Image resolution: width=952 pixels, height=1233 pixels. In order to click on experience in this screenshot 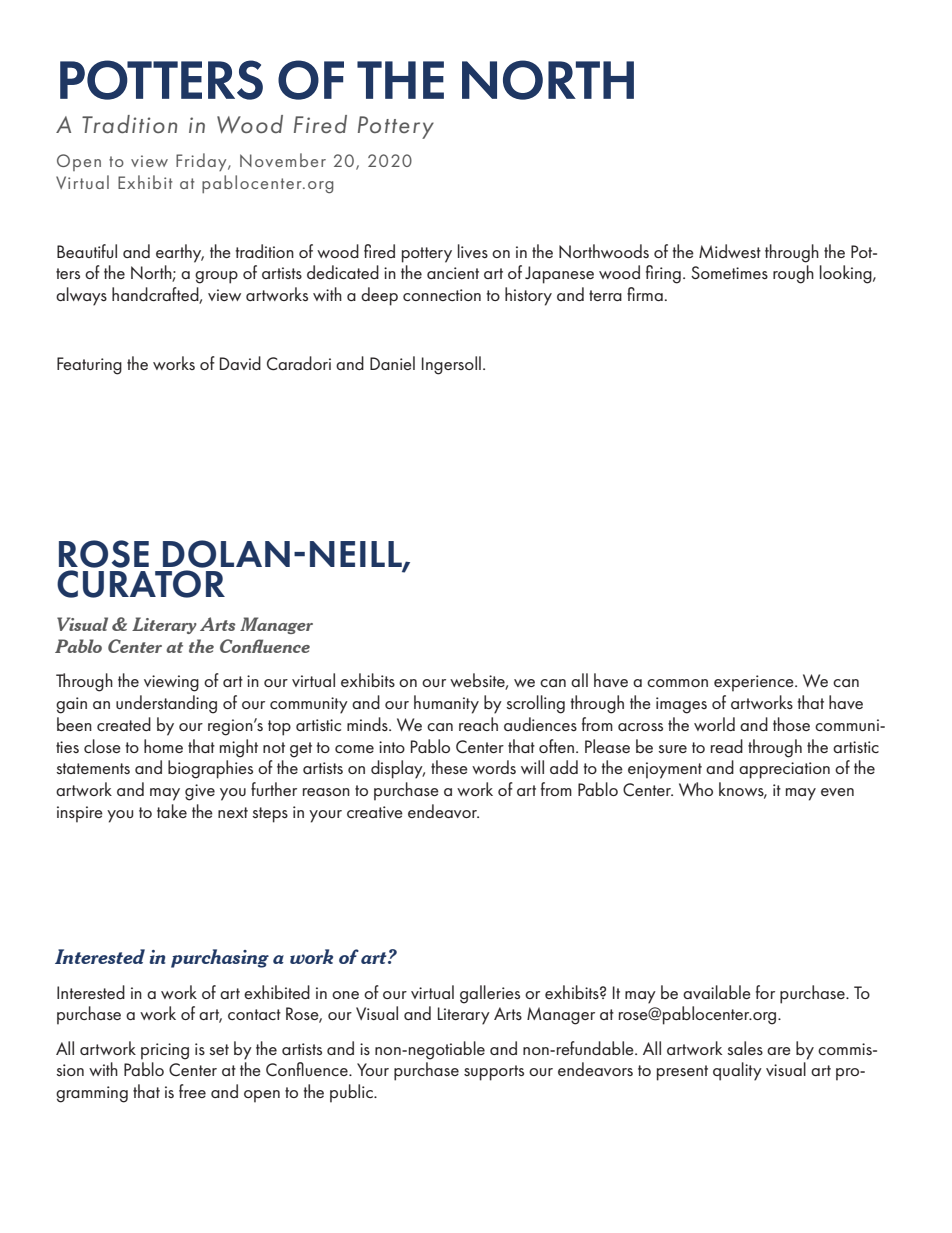, I will do `click(755, 683)`.
